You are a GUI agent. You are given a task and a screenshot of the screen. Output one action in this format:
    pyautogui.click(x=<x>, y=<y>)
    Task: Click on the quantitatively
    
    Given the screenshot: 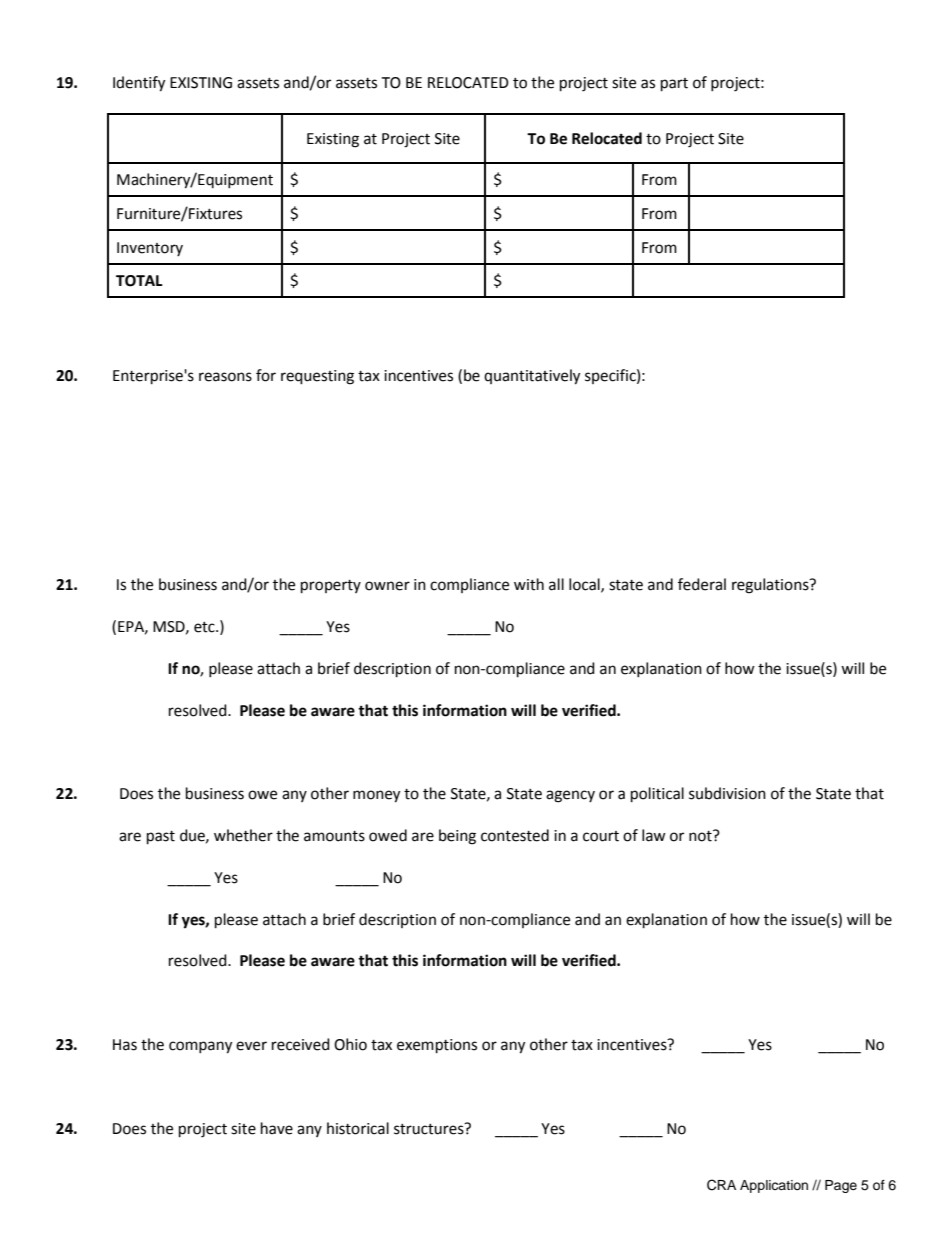 What is the action you would take?
    pyautogui.click(x=532, y=377)
